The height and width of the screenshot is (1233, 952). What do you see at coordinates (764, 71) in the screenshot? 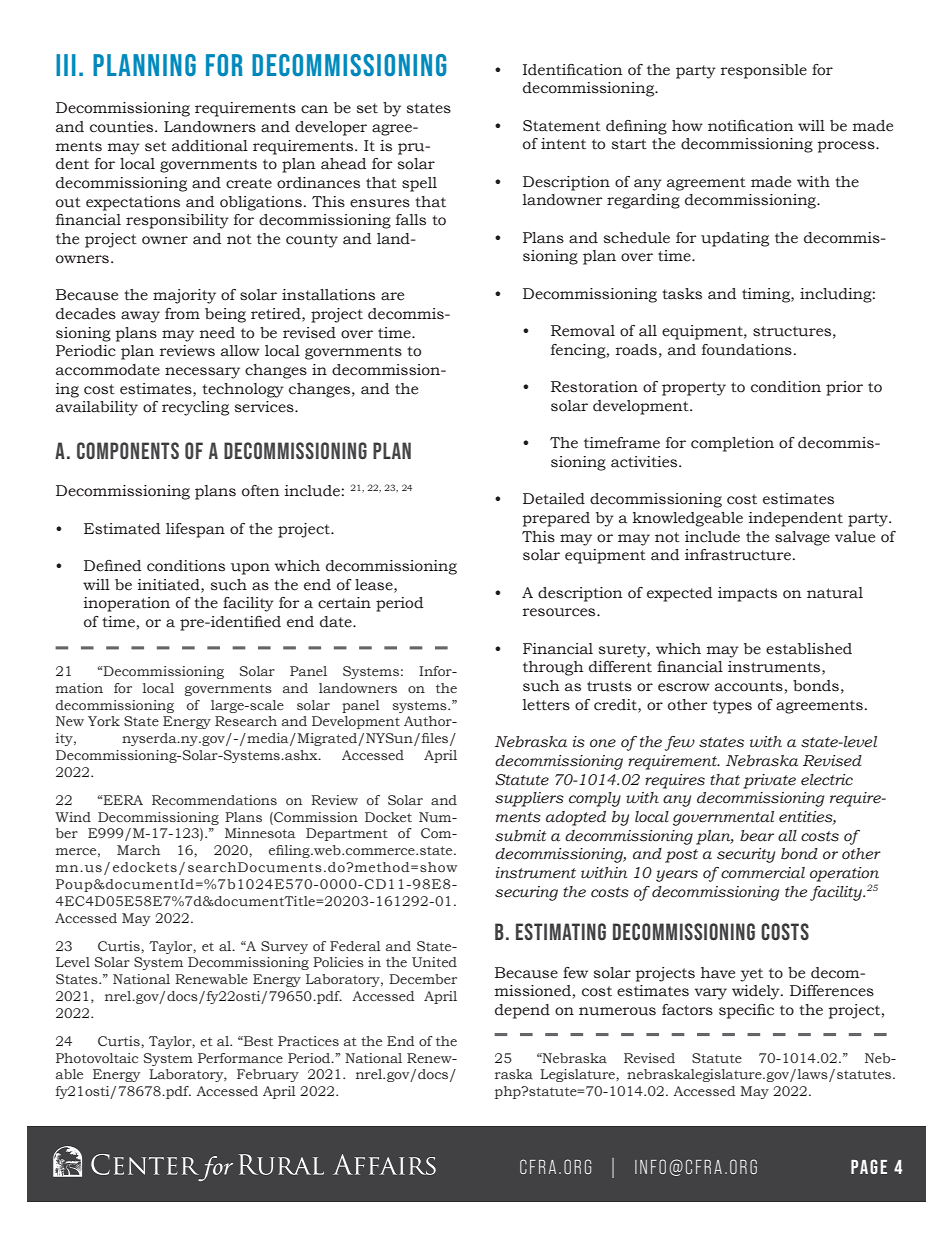
I see `responsible` at bounding box center [764, 71].
